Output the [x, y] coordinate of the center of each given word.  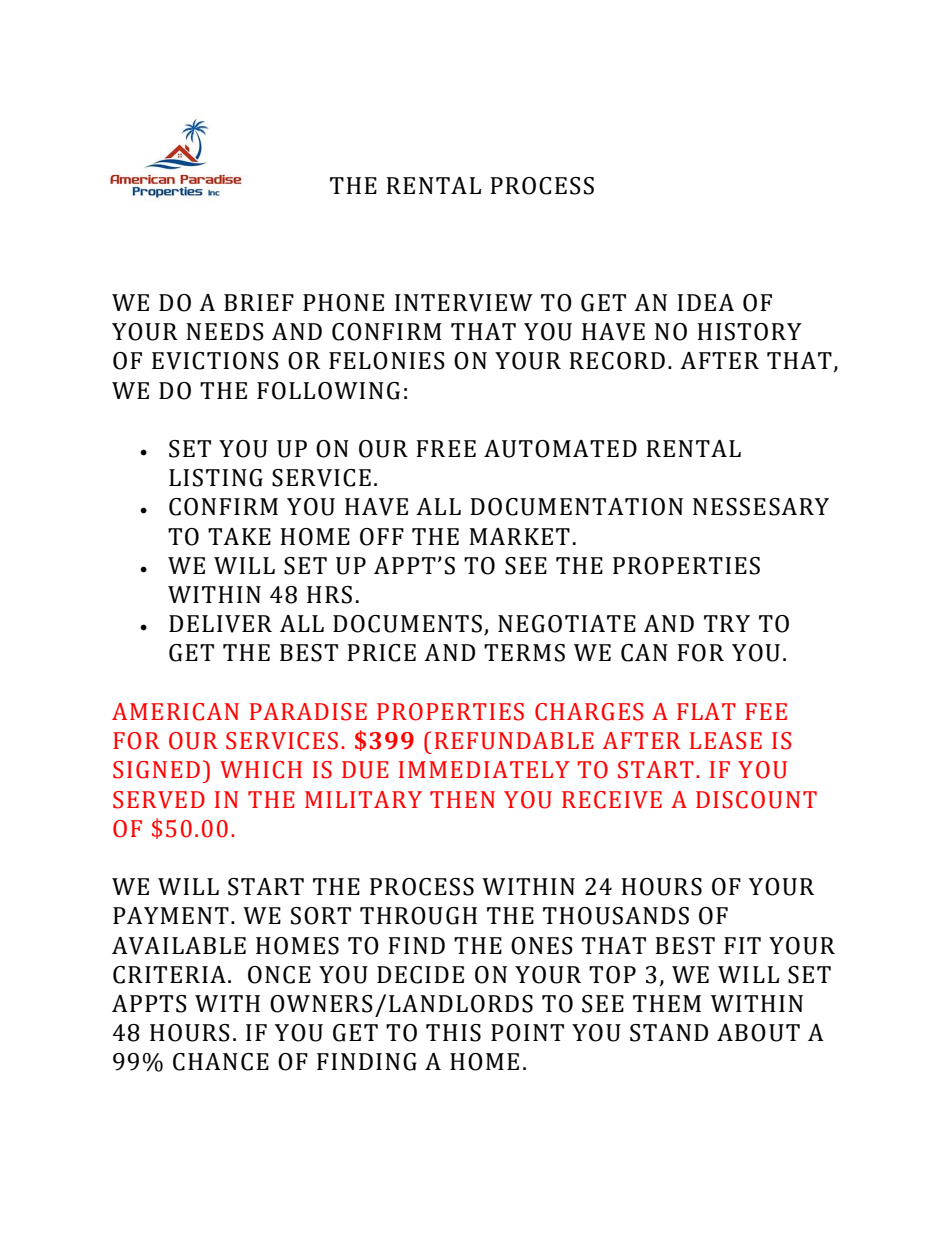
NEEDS [225, 332]
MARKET [519, 536]
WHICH [261, 770]
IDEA [705, 302]
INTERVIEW [464, 303]
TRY [727, 623]
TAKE [239, 536]
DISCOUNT [756, 800]
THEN [462, 799]
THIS [453, 1033]
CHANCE [221, 1062]
